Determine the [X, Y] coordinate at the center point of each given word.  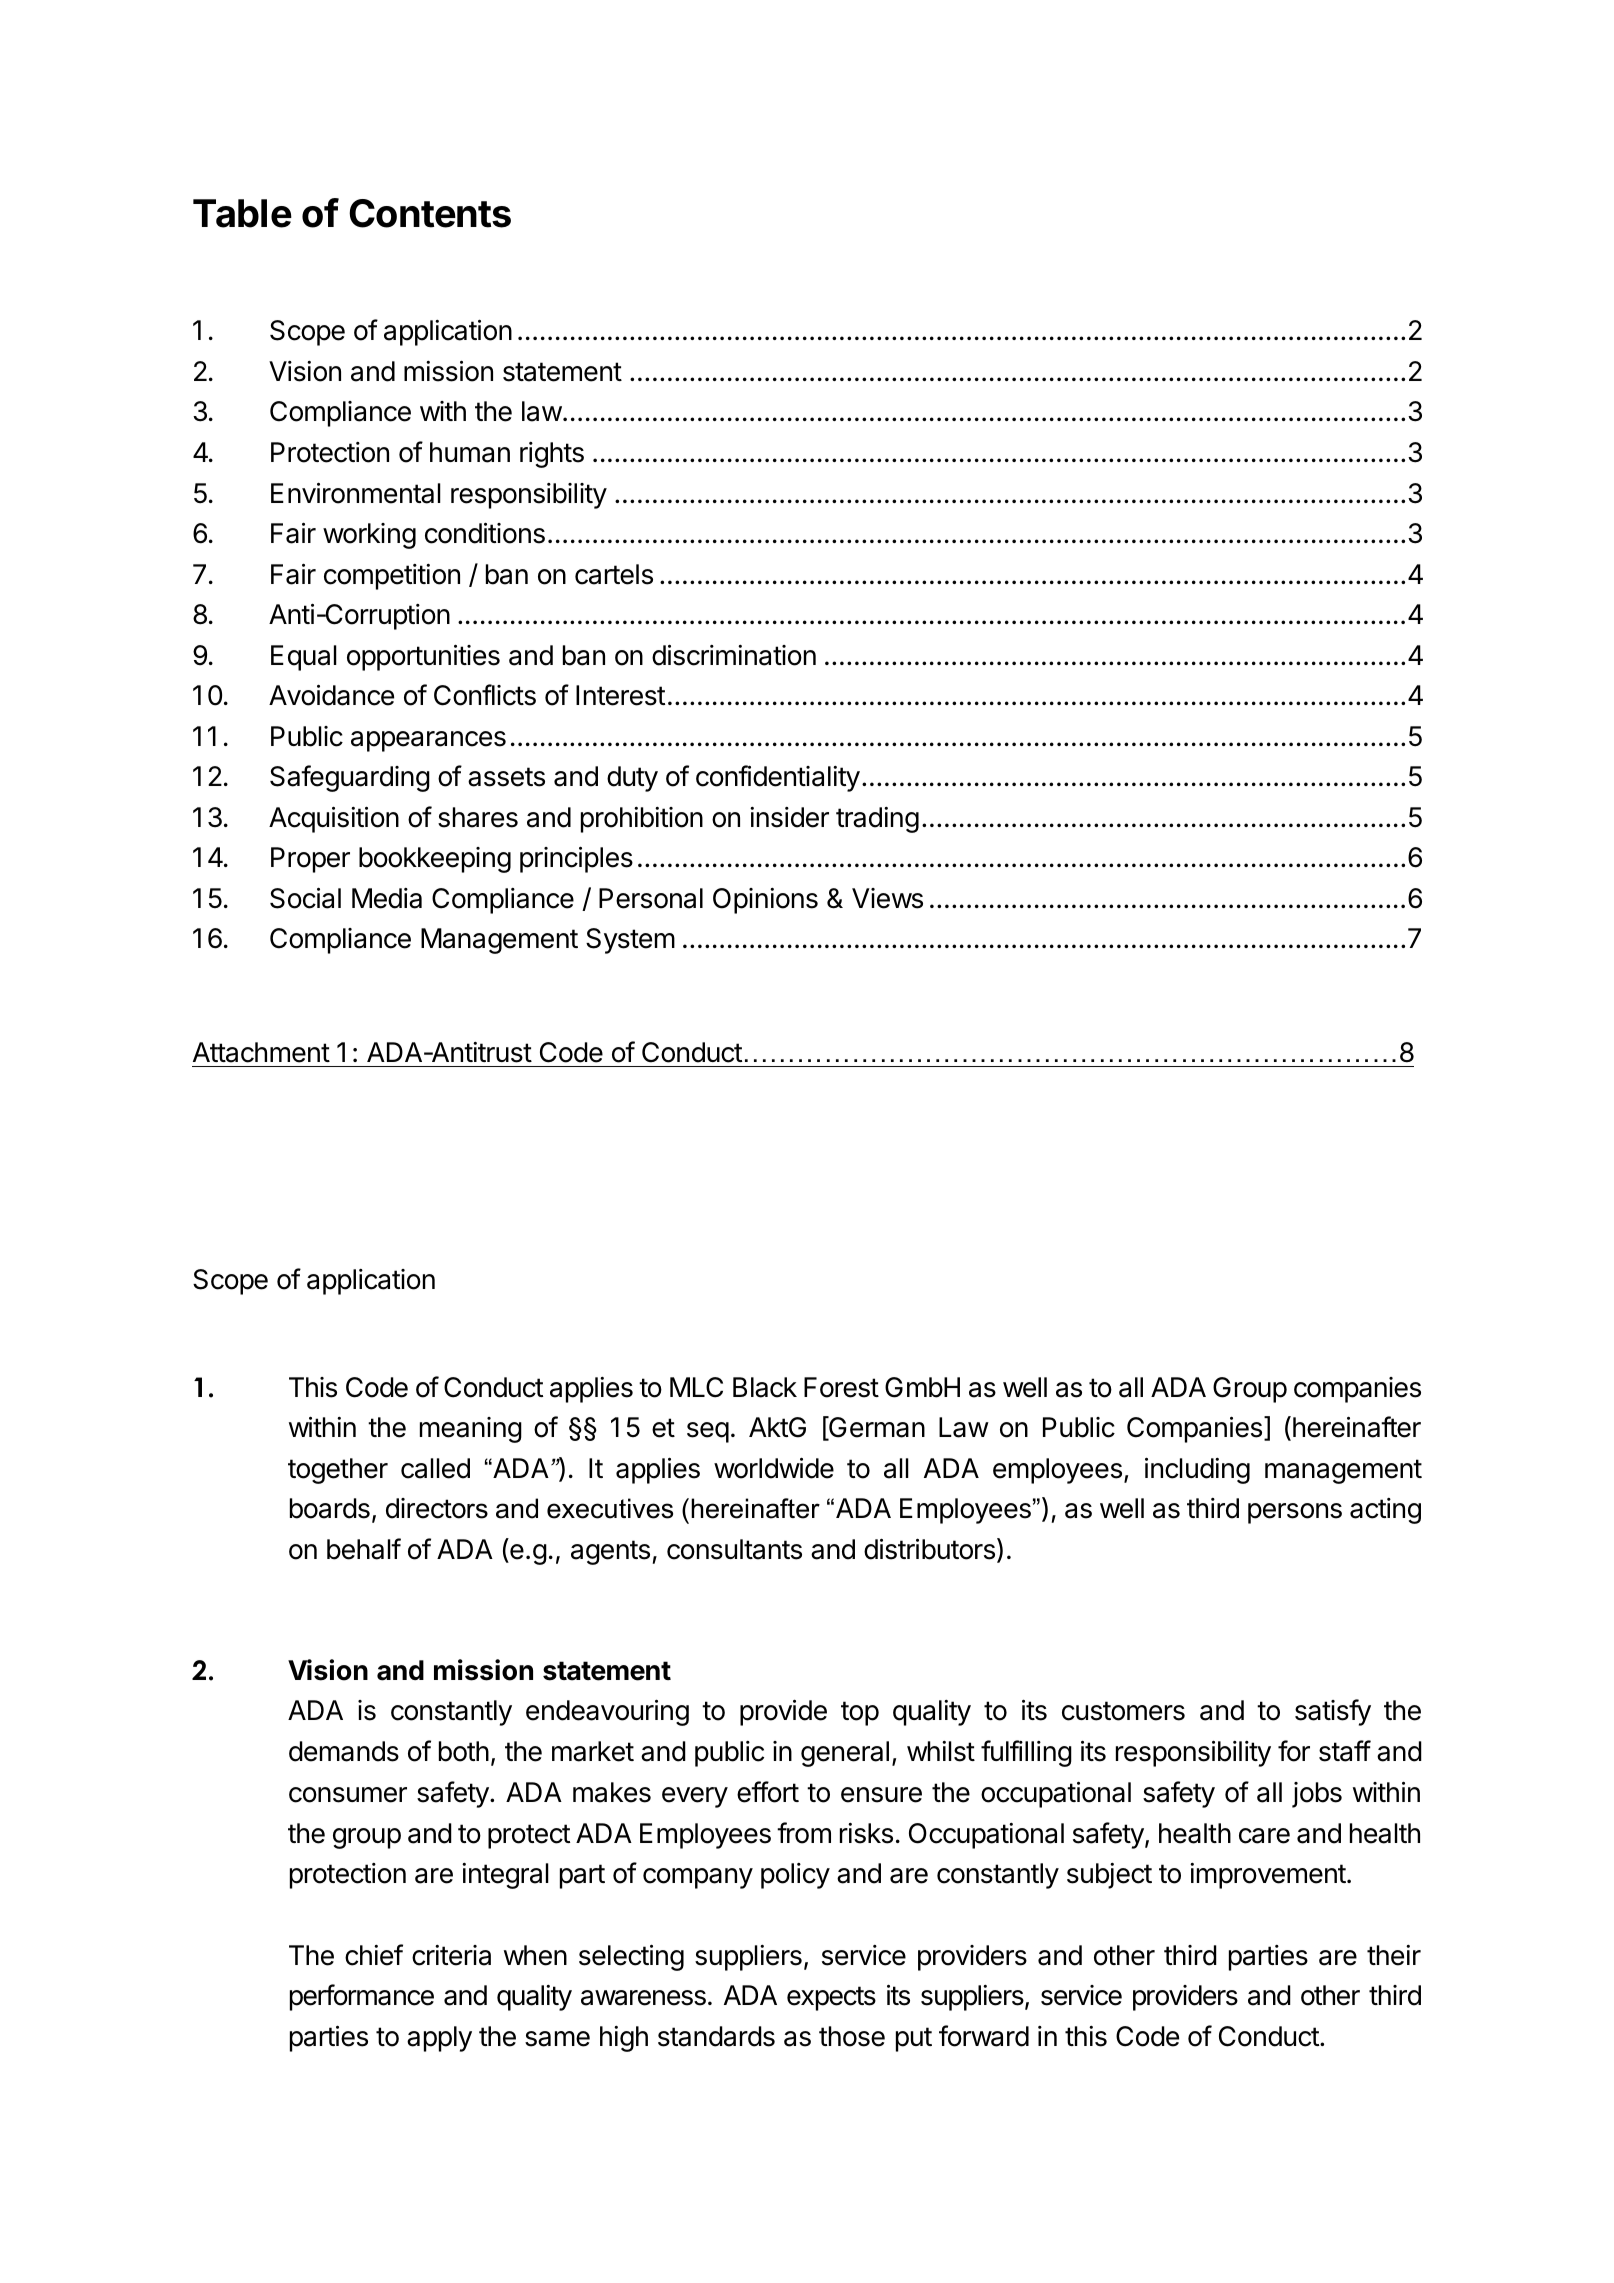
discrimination [734, 655]
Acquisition [334, 819]
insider [789, 817]
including [1197, 1470]
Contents [430, 213]
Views [887, 898]
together [338, 1471]
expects [831, 1998]
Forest [841, 1387]
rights [552, 455]
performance [362, 1997]
